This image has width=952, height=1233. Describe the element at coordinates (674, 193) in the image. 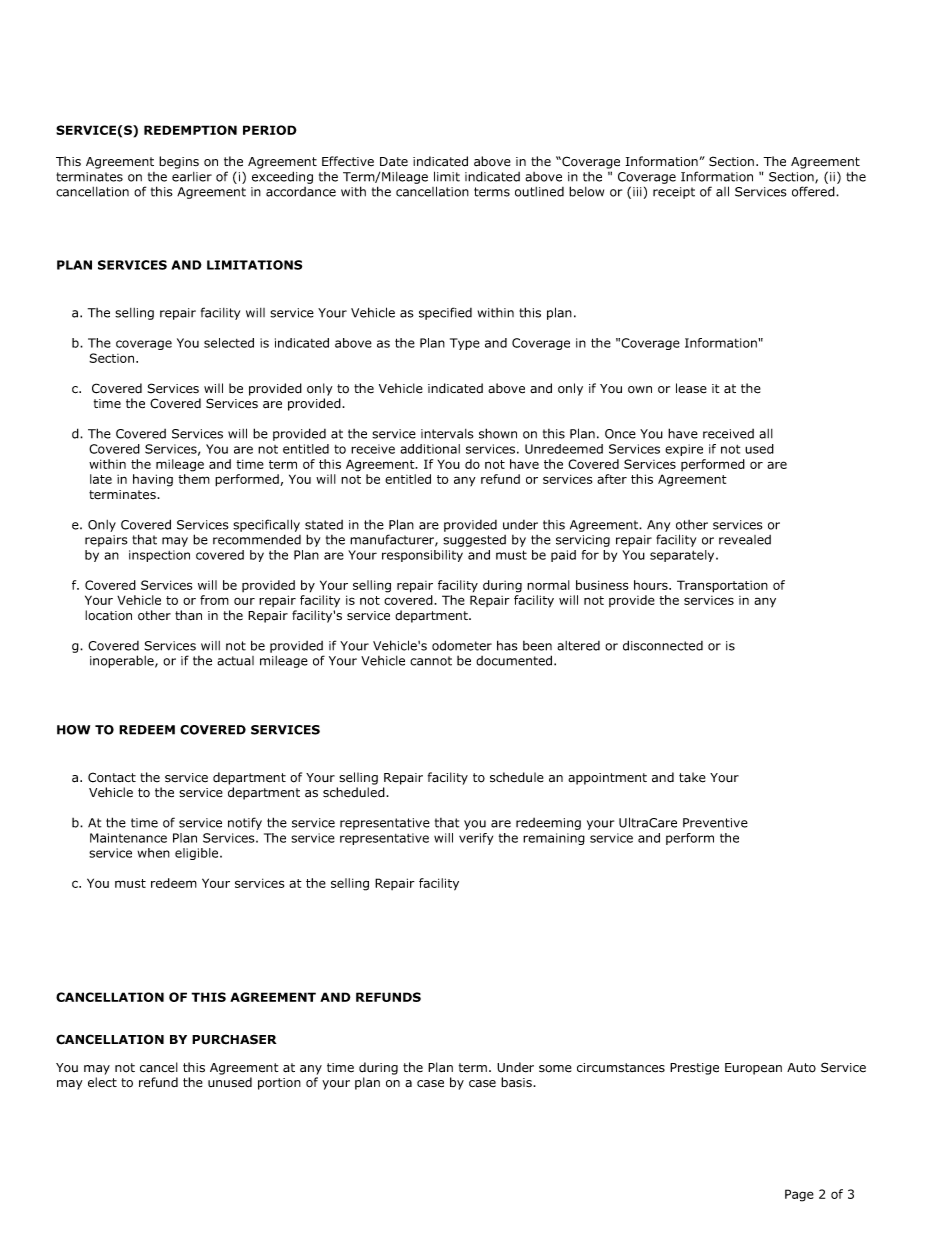

I see `receipt` at that location.
